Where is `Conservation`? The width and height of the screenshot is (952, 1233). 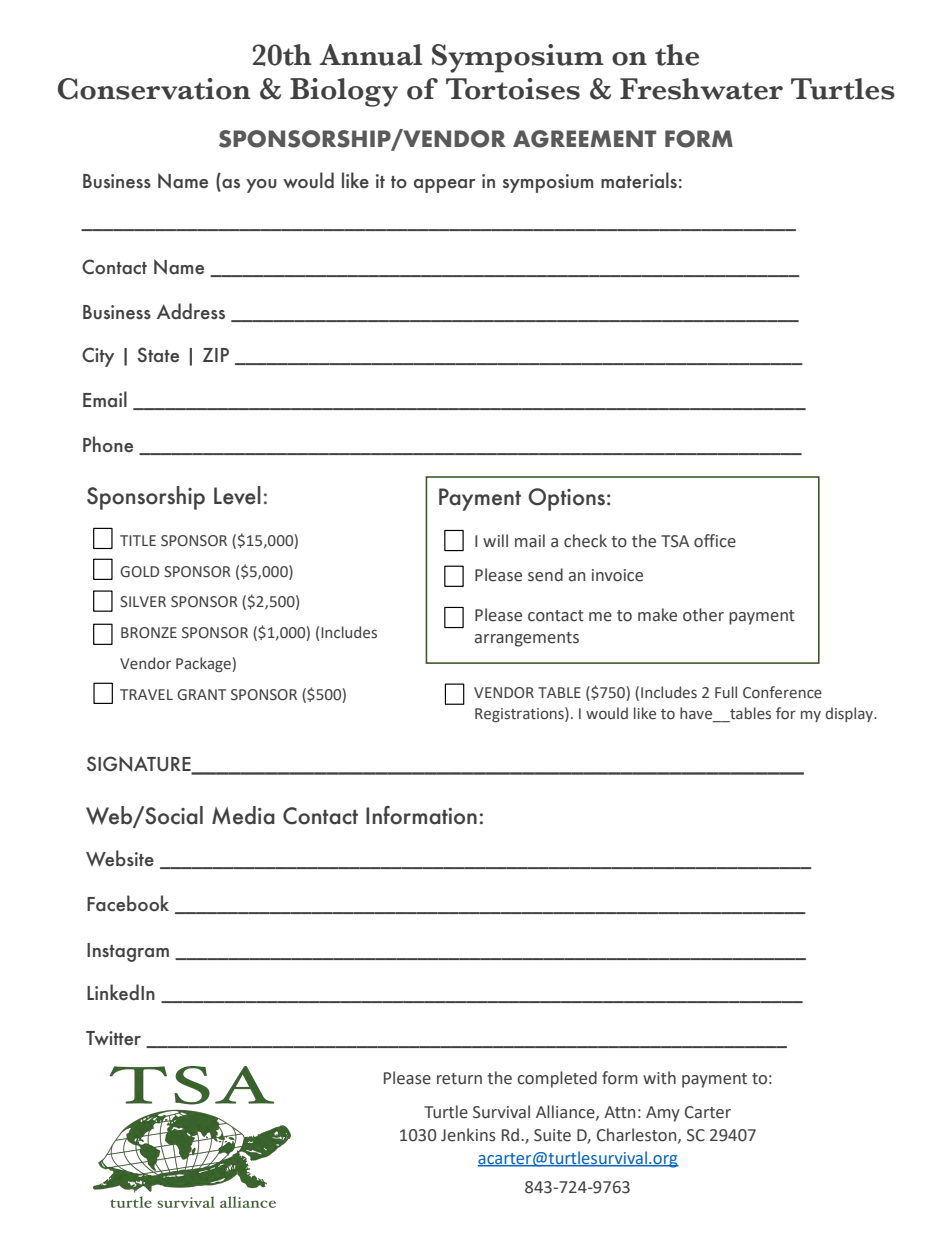 Conservation is located at coordinates (154, 89).
